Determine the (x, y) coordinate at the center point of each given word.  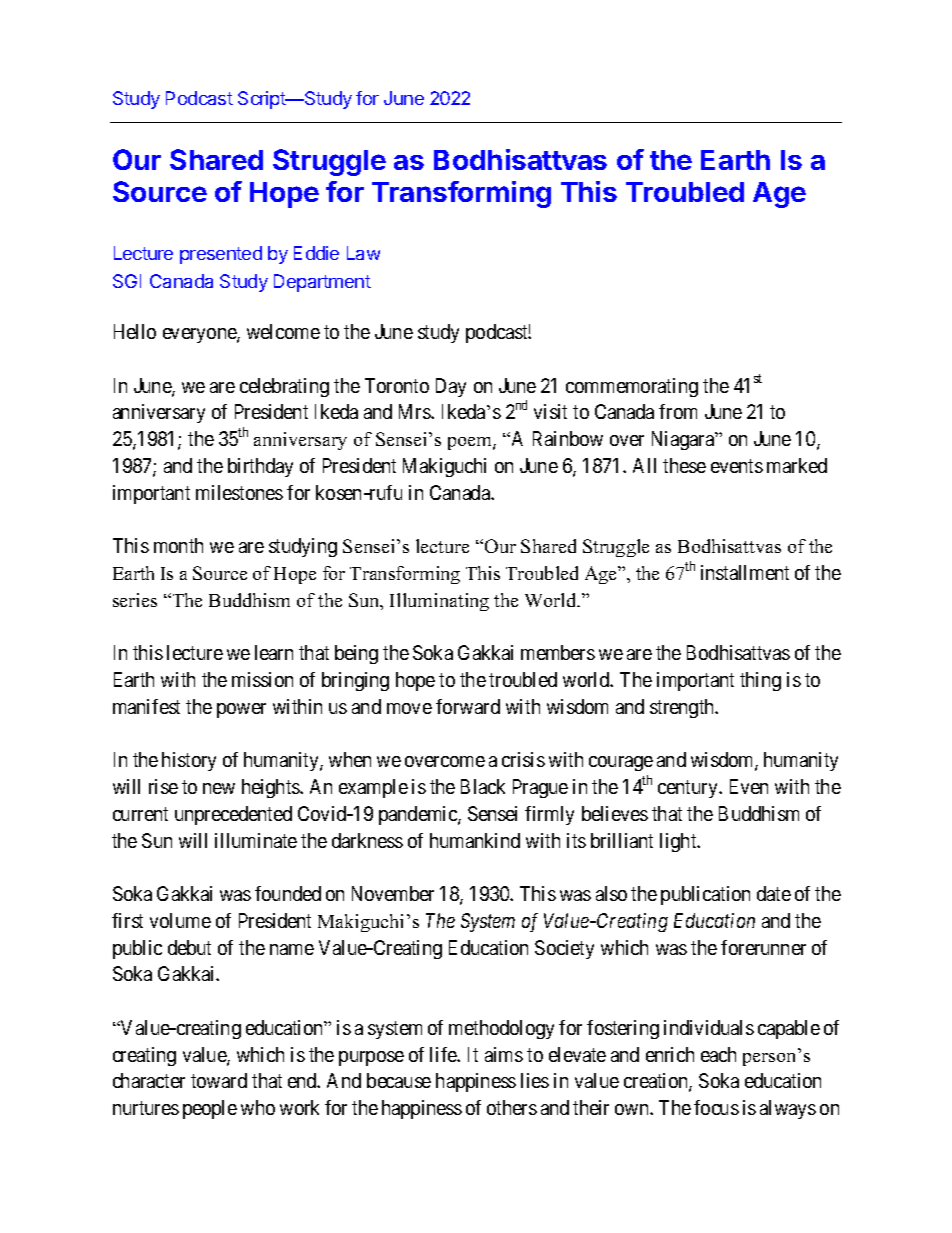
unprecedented (233, 815)
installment (745, 572)
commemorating (632, 387)
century (689, 789)
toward (219, 1080)
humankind (475, 840)
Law (363, 253)
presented (221, 255)
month (178, 545)
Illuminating (439, 602)
